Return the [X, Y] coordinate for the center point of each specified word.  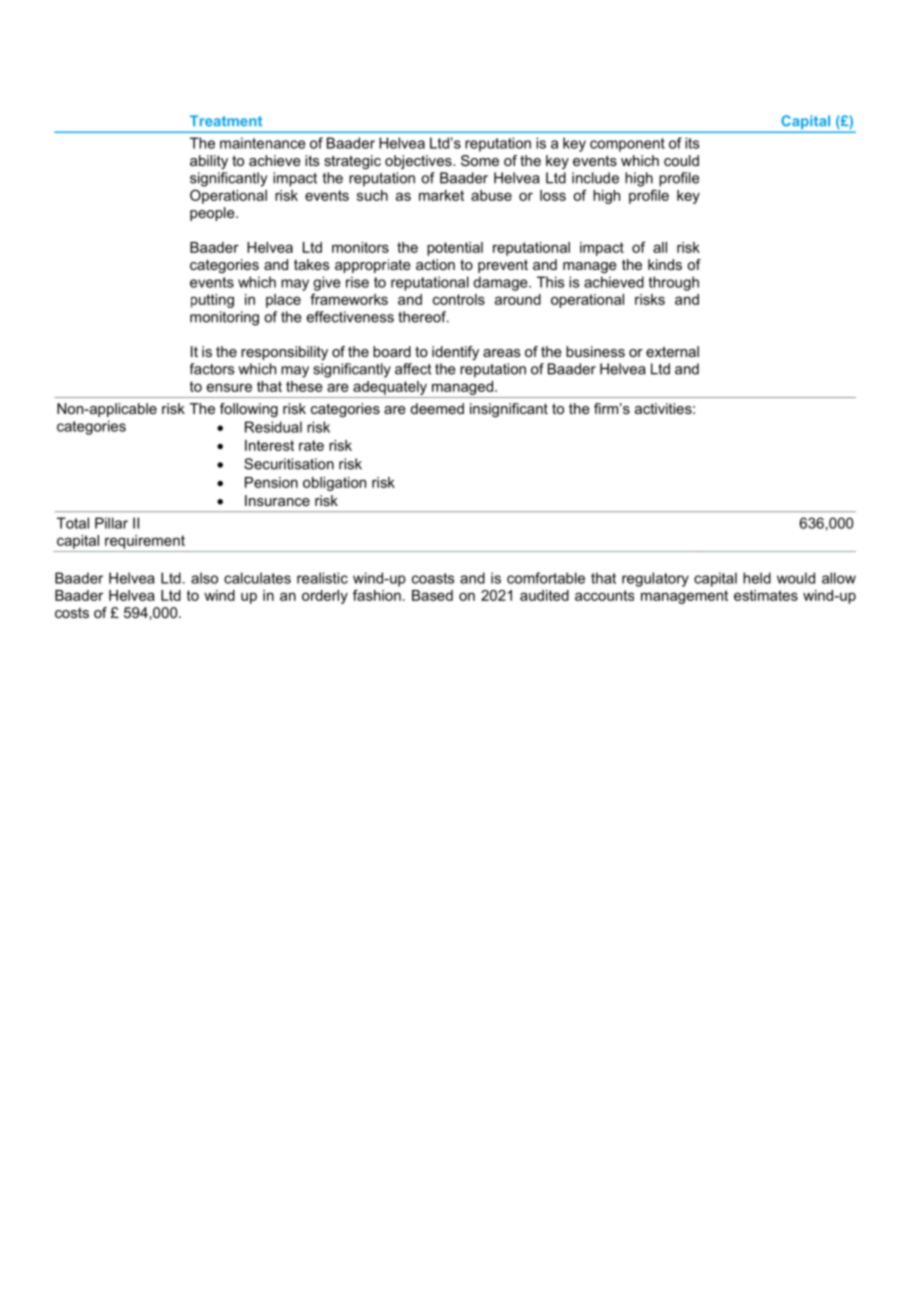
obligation [334, 484]
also [204, 578]
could [681, 160]
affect [413, 369]
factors [212, 369]
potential [455, 249]
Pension [271, 482]
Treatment [226, 120]
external [672, 351]
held [757, 578]
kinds [665, 264]
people [213, 214]
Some [480, 160]
